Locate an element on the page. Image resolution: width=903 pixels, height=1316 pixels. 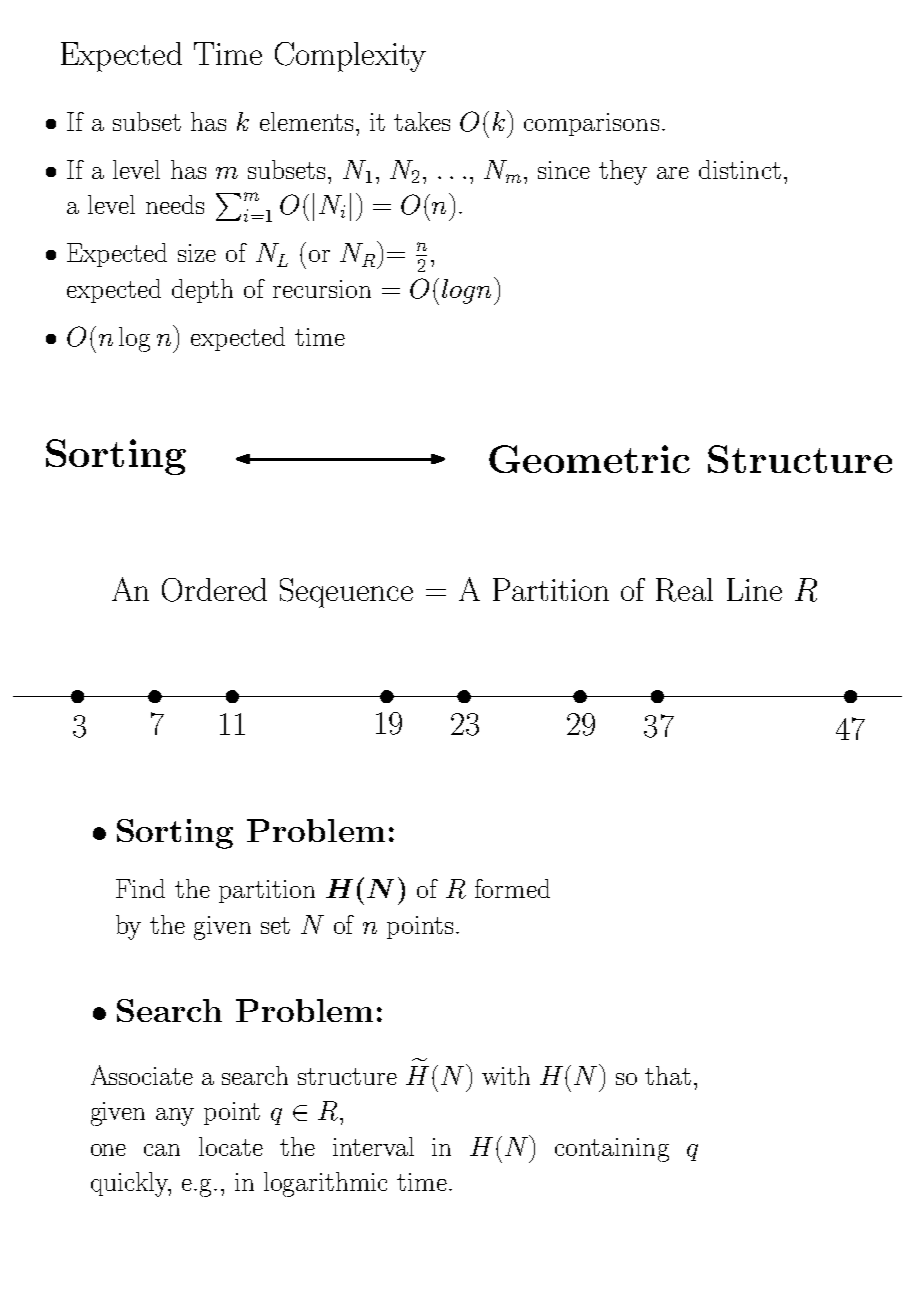
Line is located at coordinates (754, 589).
